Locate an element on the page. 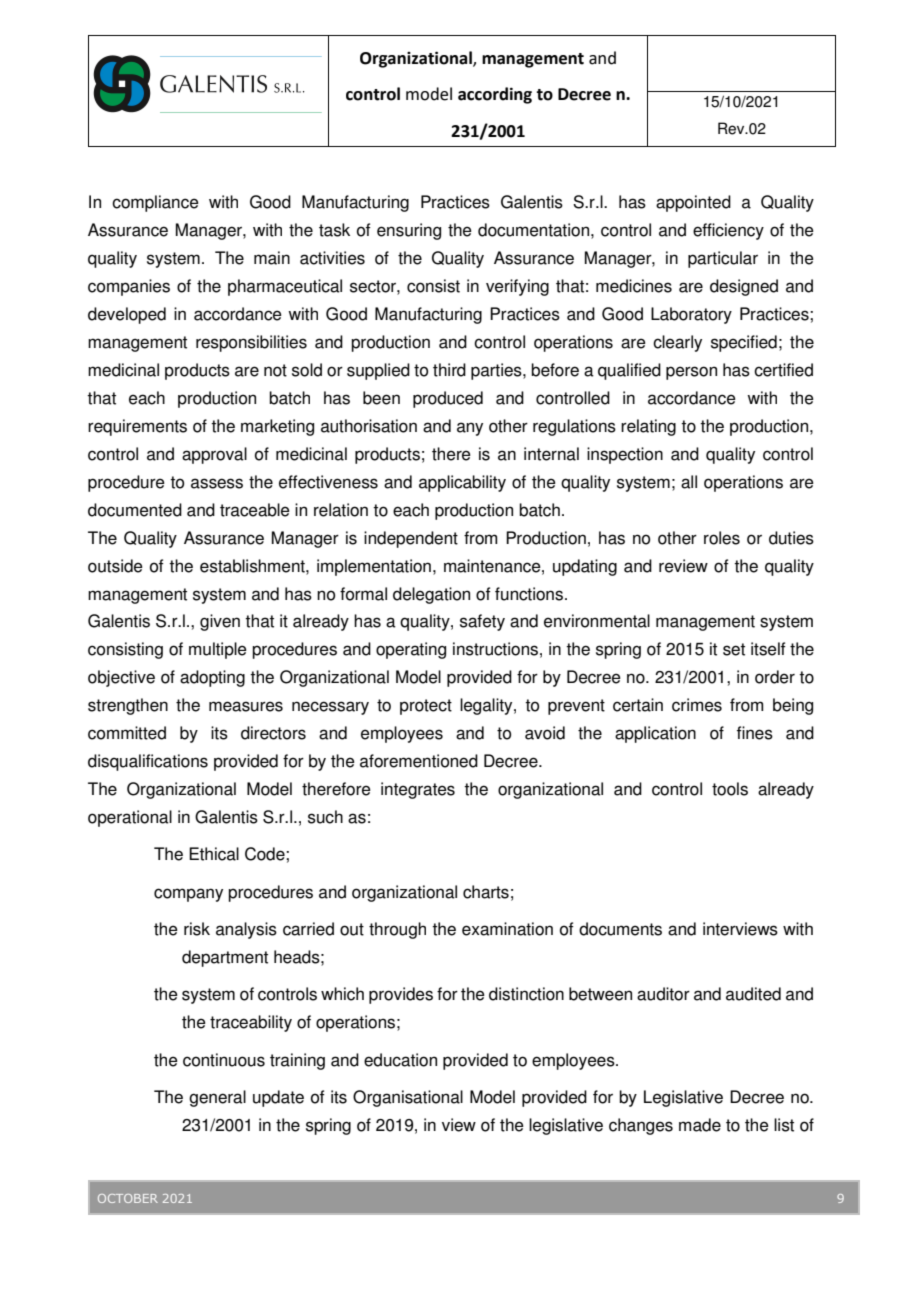 Image resolution: width=924 pixels, height=1308 pixels. tools is located at coordinates (730, 789).
